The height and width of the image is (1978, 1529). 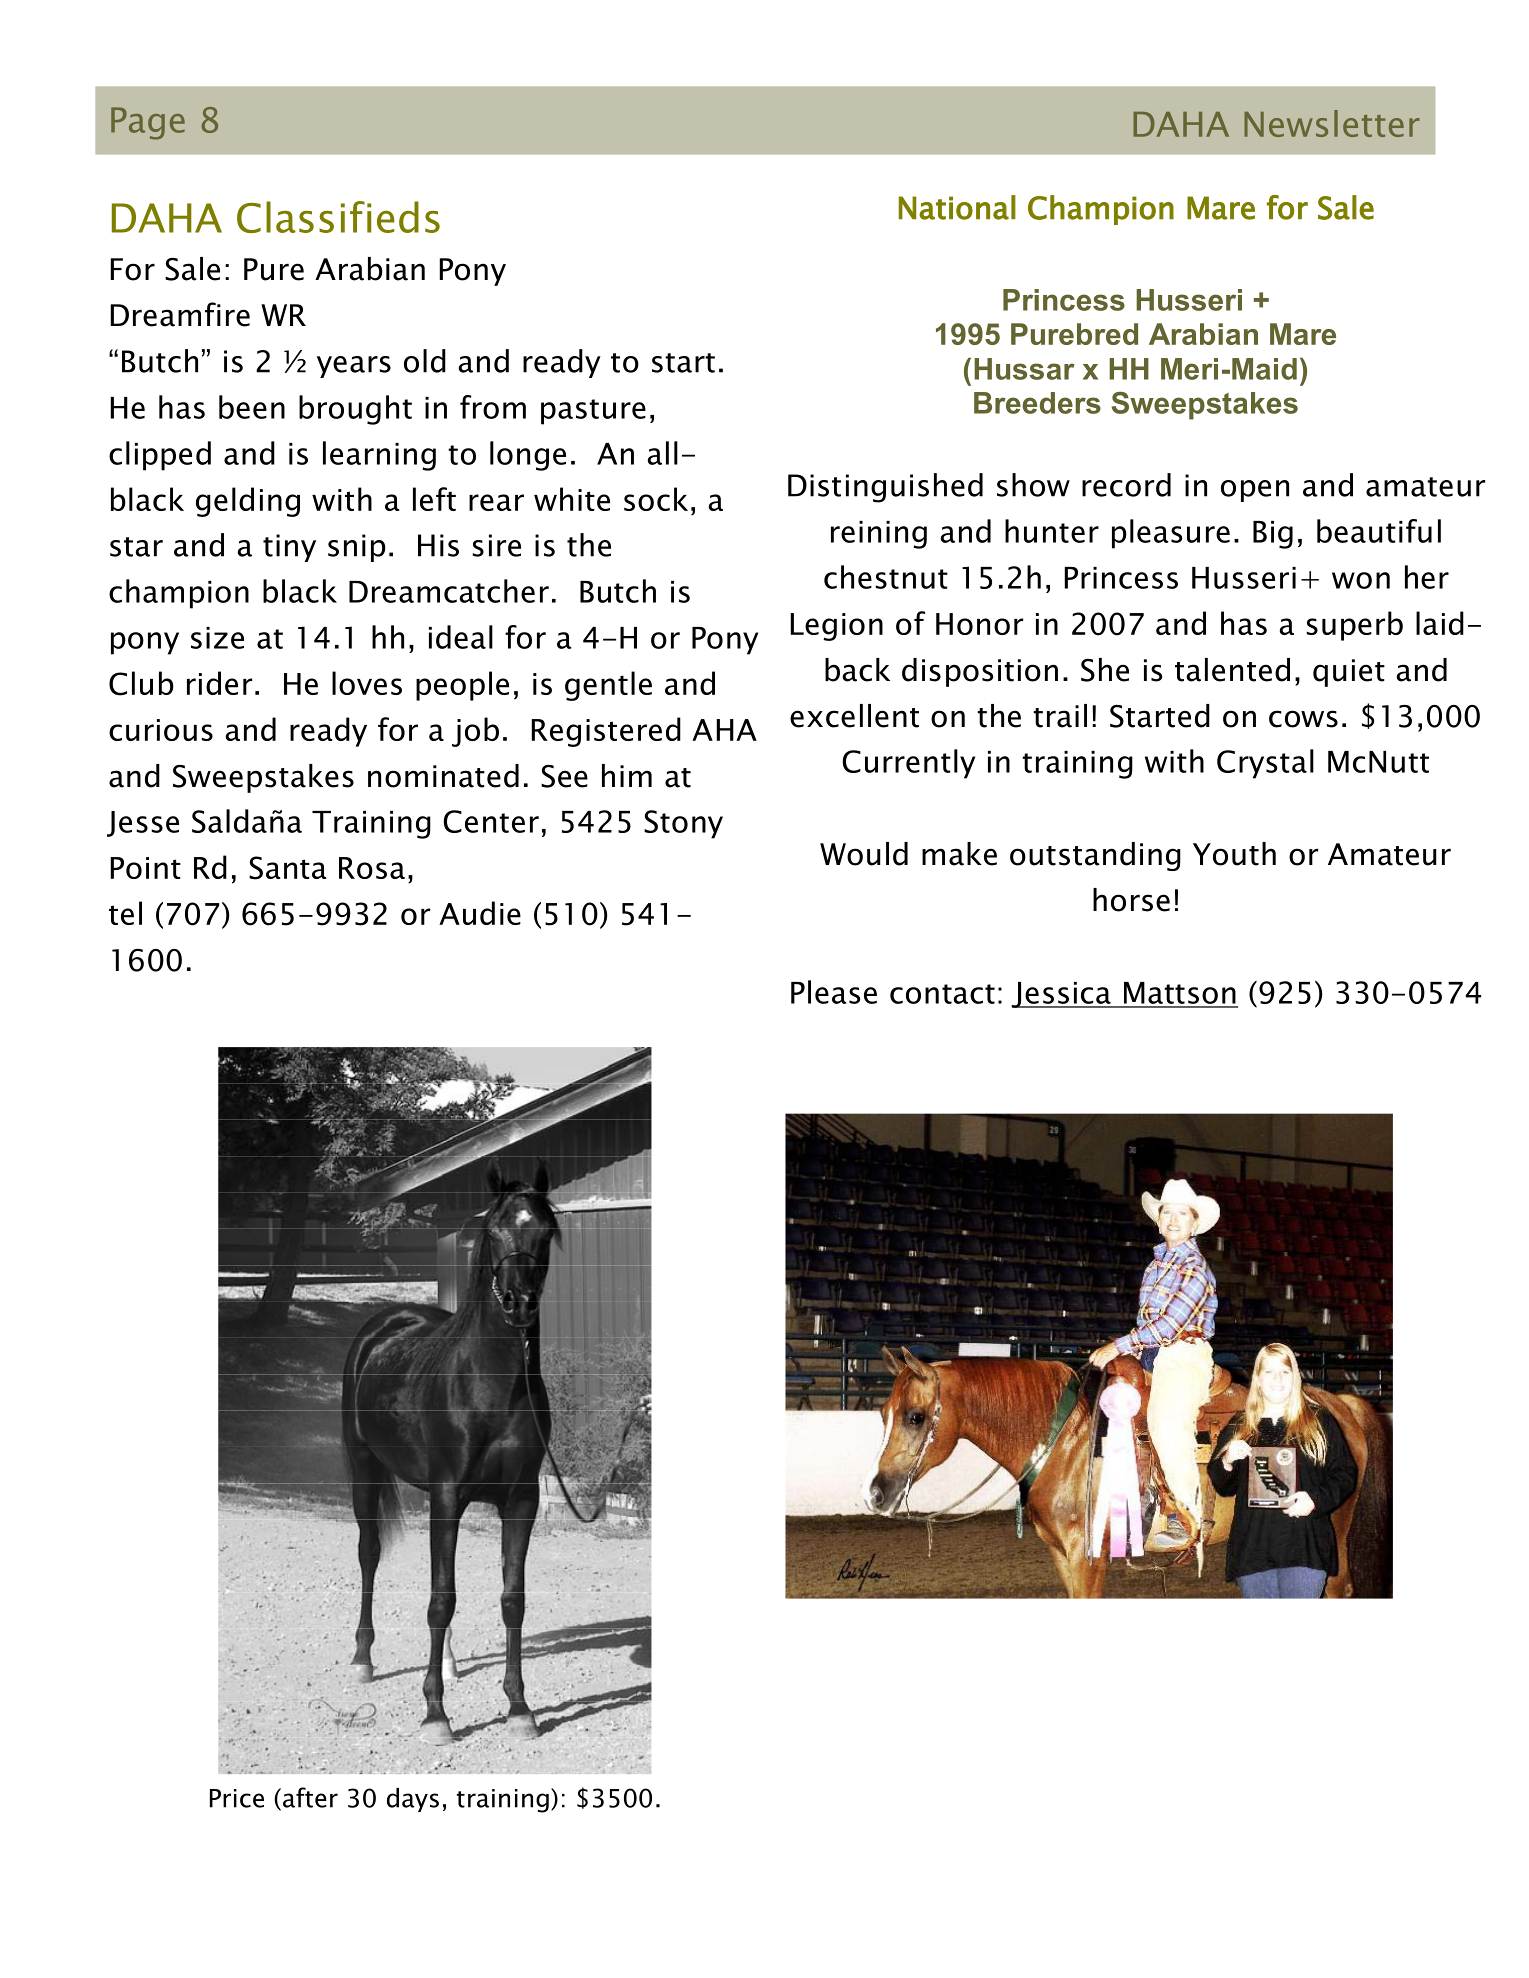 I want to click on Price, so click(x=237, y=1798).
